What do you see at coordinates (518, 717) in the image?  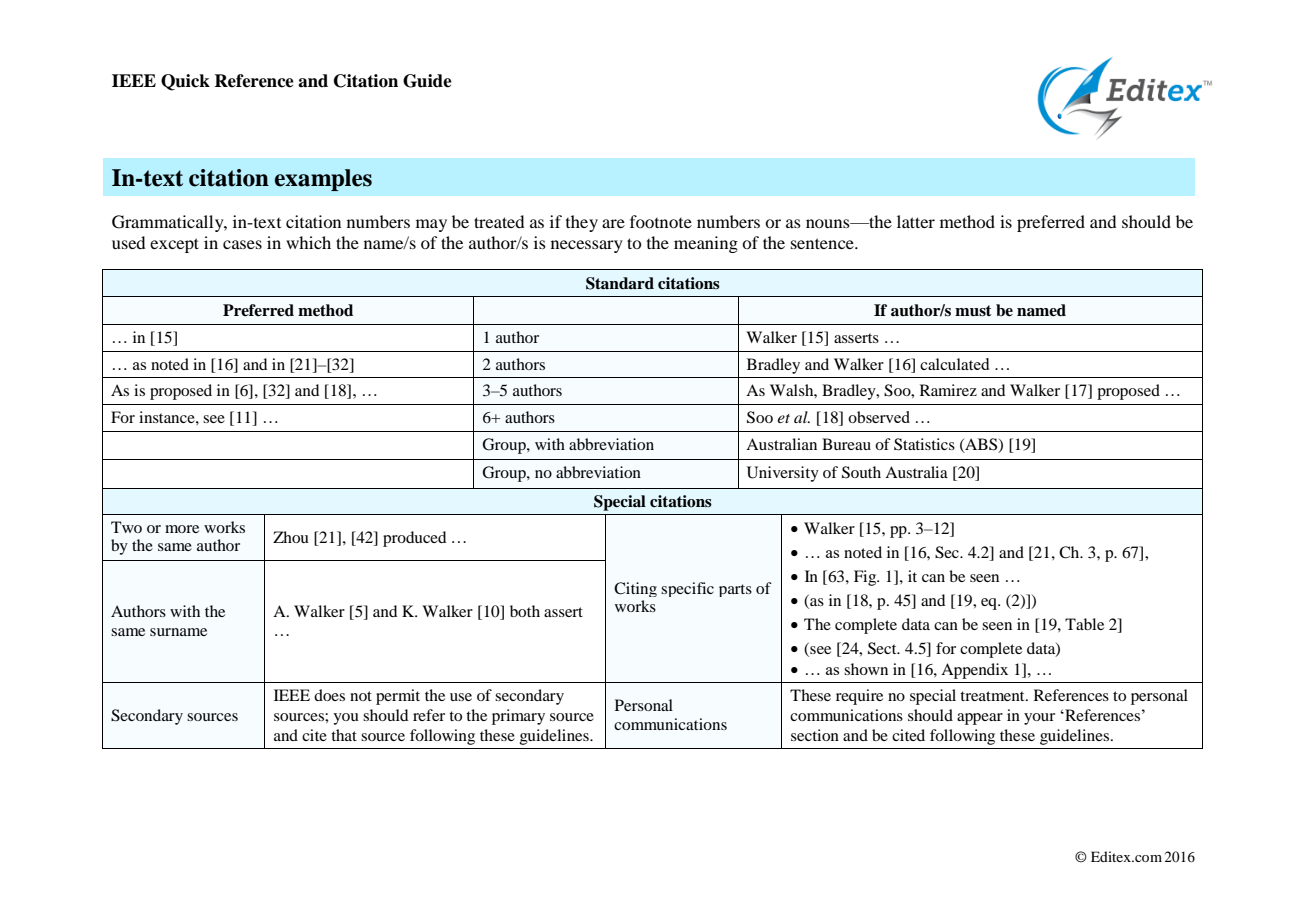 I see `primary` at bounding box center [518, 717].
